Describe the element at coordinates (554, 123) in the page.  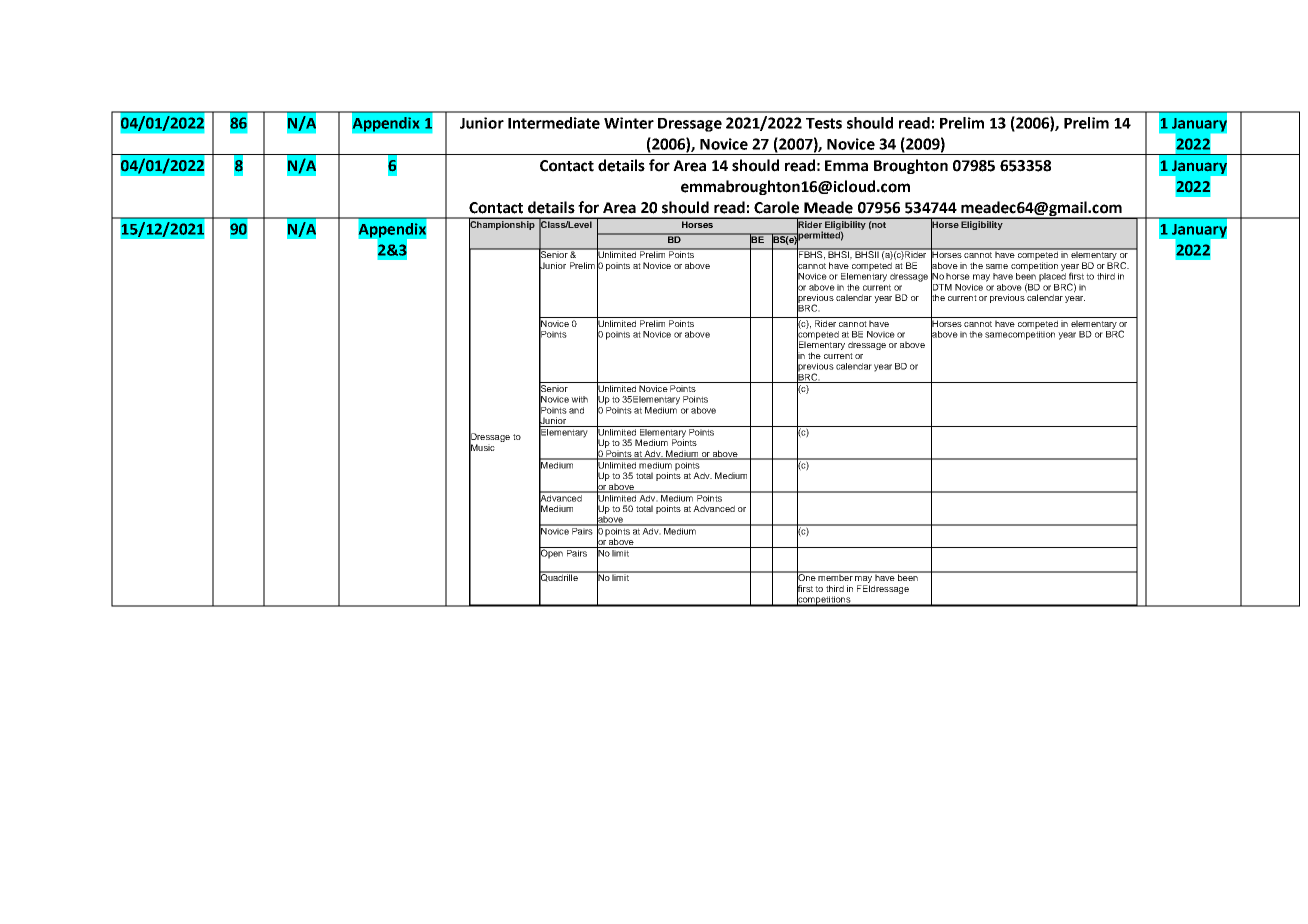
I see `Intermediate` at that location.
